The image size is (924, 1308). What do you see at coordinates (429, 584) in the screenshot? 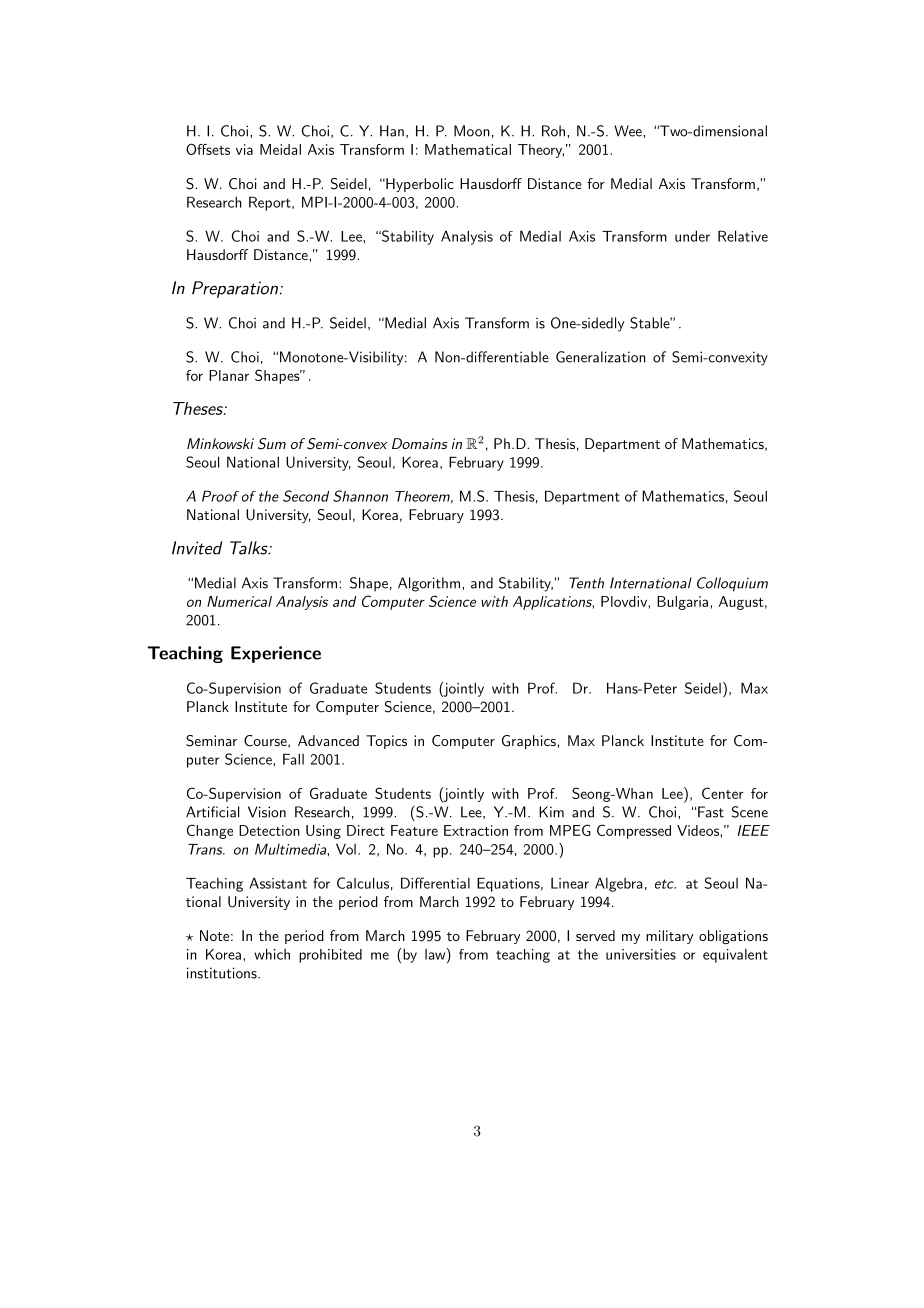
I see `Algorithm` at bounding box center [429, 584].
